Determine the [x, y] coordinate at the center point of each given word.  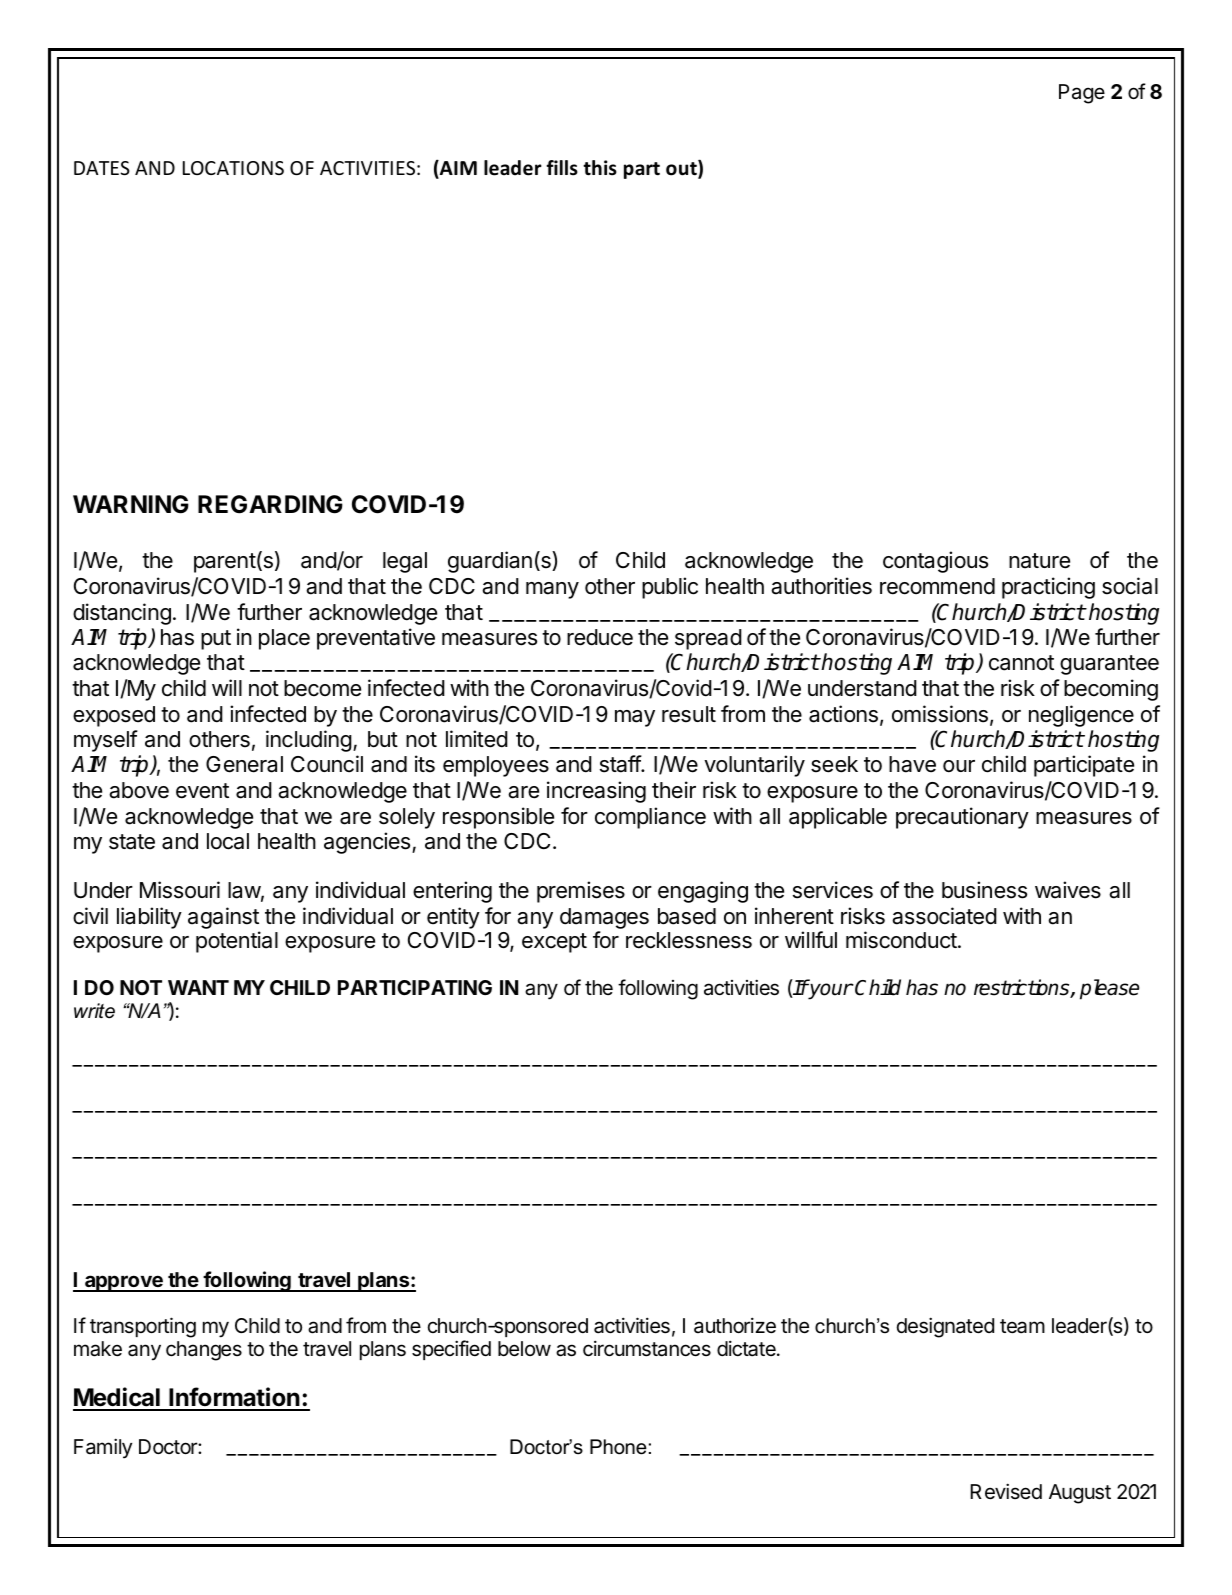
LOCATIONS [233, 168]
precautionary [962, 818]
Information [234, 1398]
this [600, 168]
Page [1082, 94]
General [244, 764]
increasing [596, 792]
